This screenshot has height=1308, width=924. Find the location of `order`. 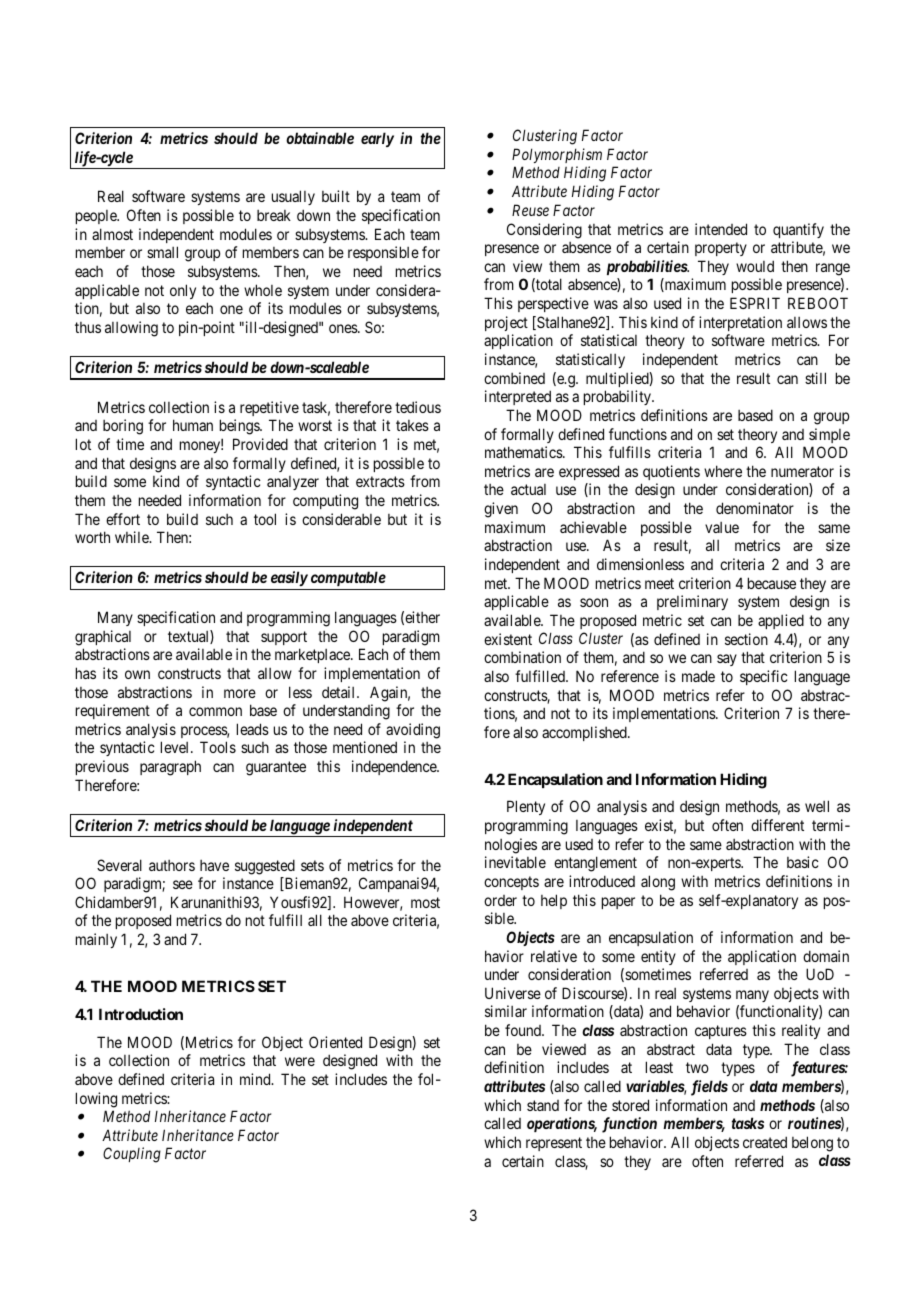

order is located at coordinates (500, 900).
